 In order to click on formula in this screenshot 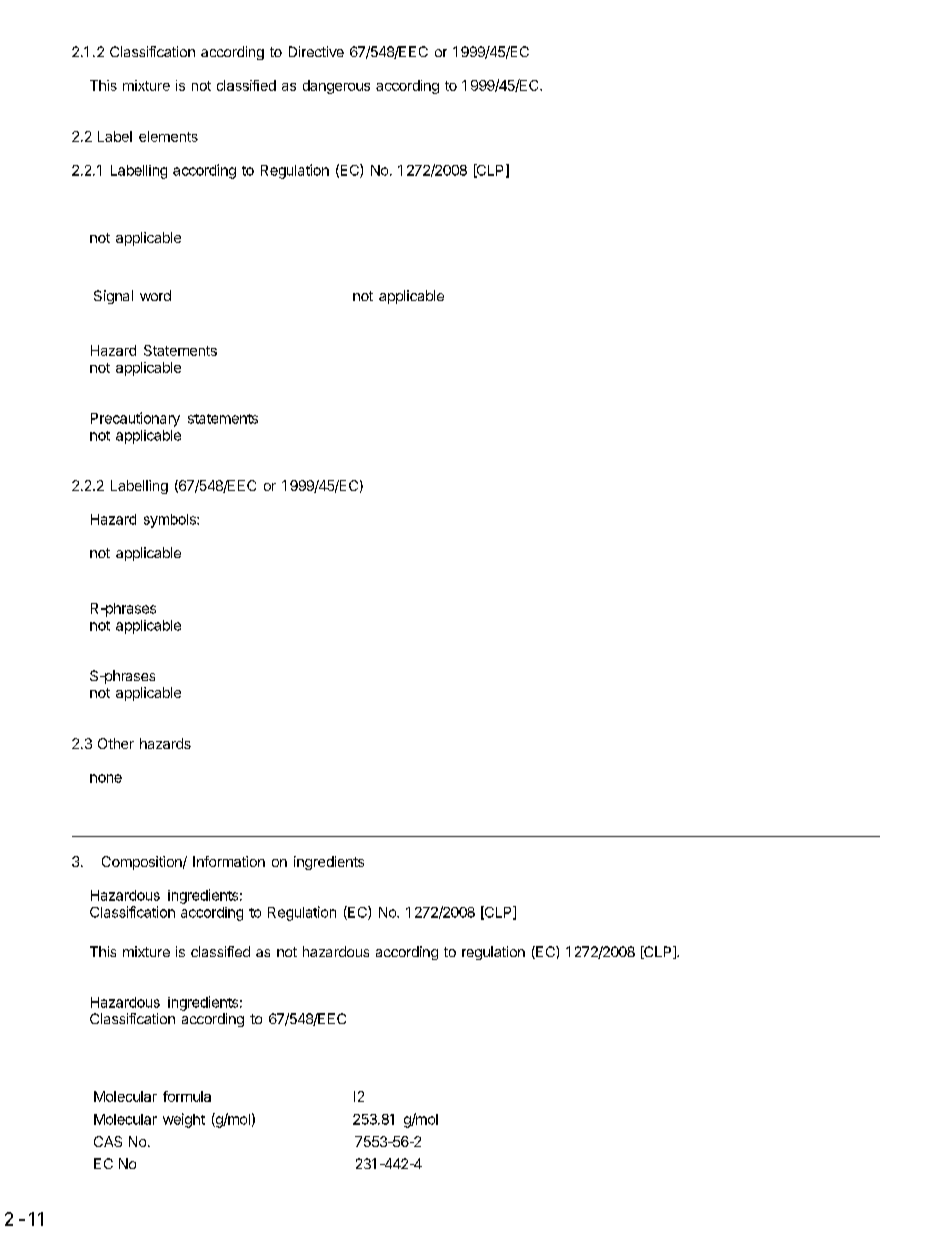, I will do `click(187, 1096)`.
